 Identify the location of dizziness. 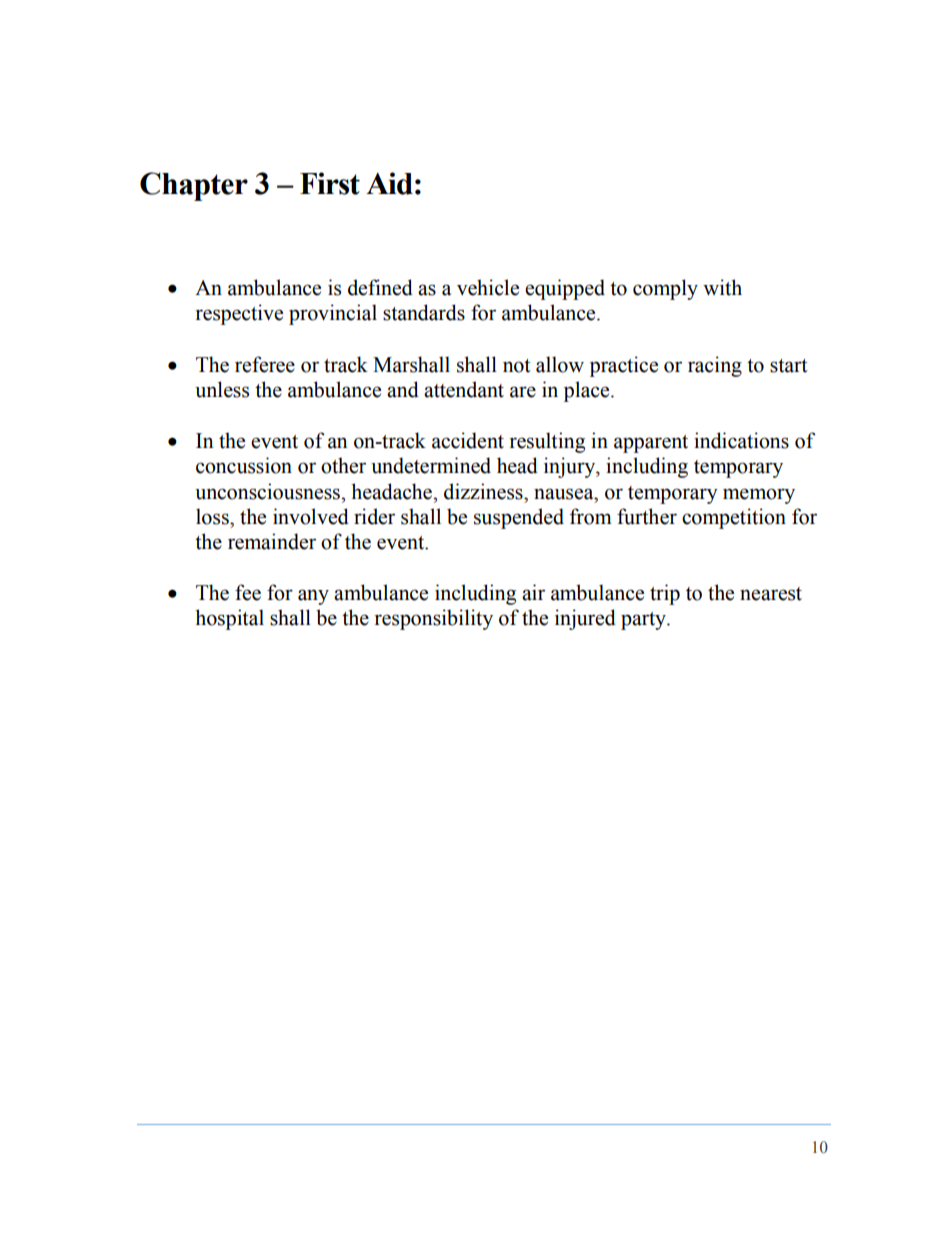
(484, 491).
